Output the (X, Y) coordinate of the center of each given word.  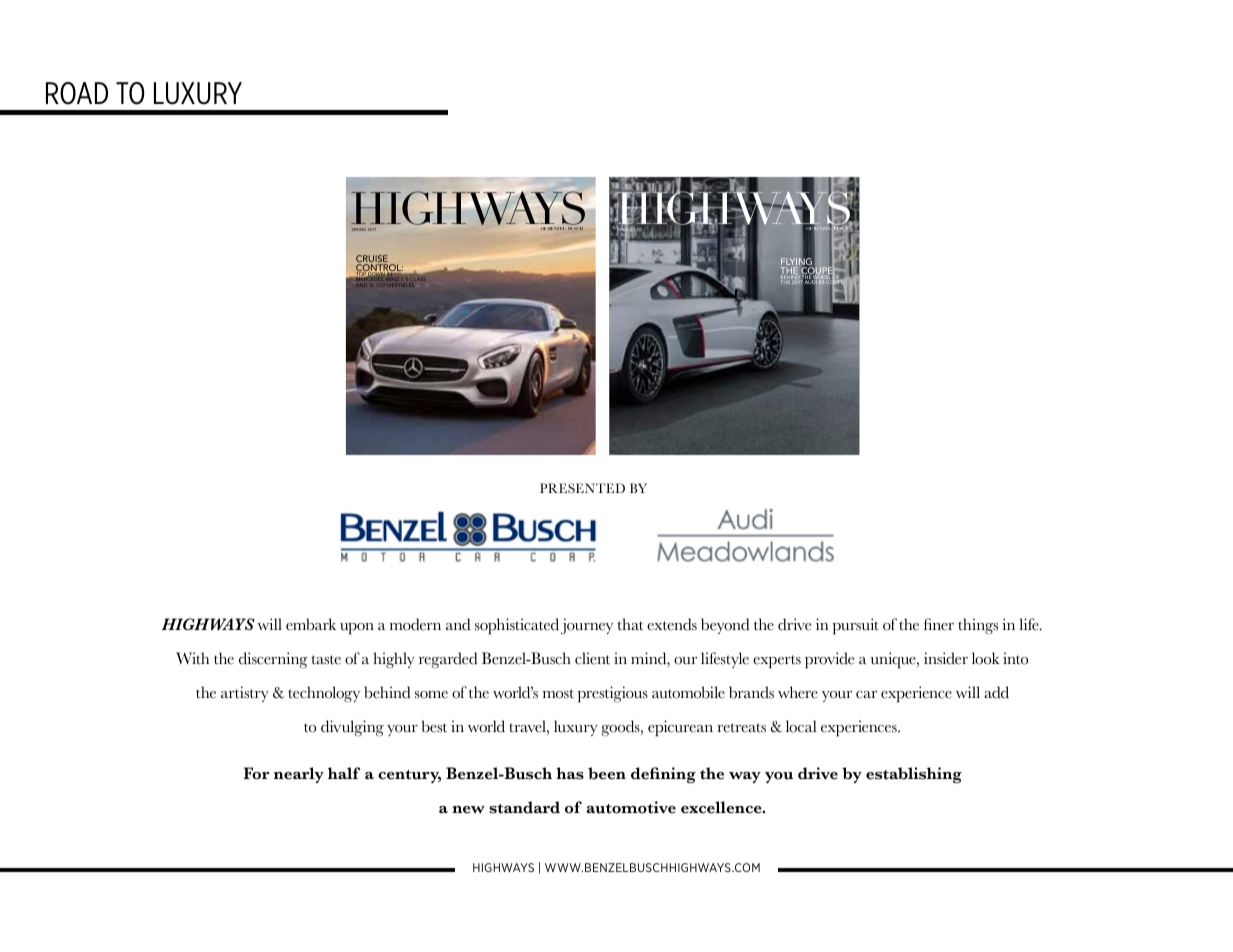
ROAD (77, 93)
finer (939, 624)
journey (587, 626)
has (570, 773)
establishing (914, 775)
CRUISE (372, 260)
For (256, 773)
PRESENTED (582, 488)
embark (311, 624)
